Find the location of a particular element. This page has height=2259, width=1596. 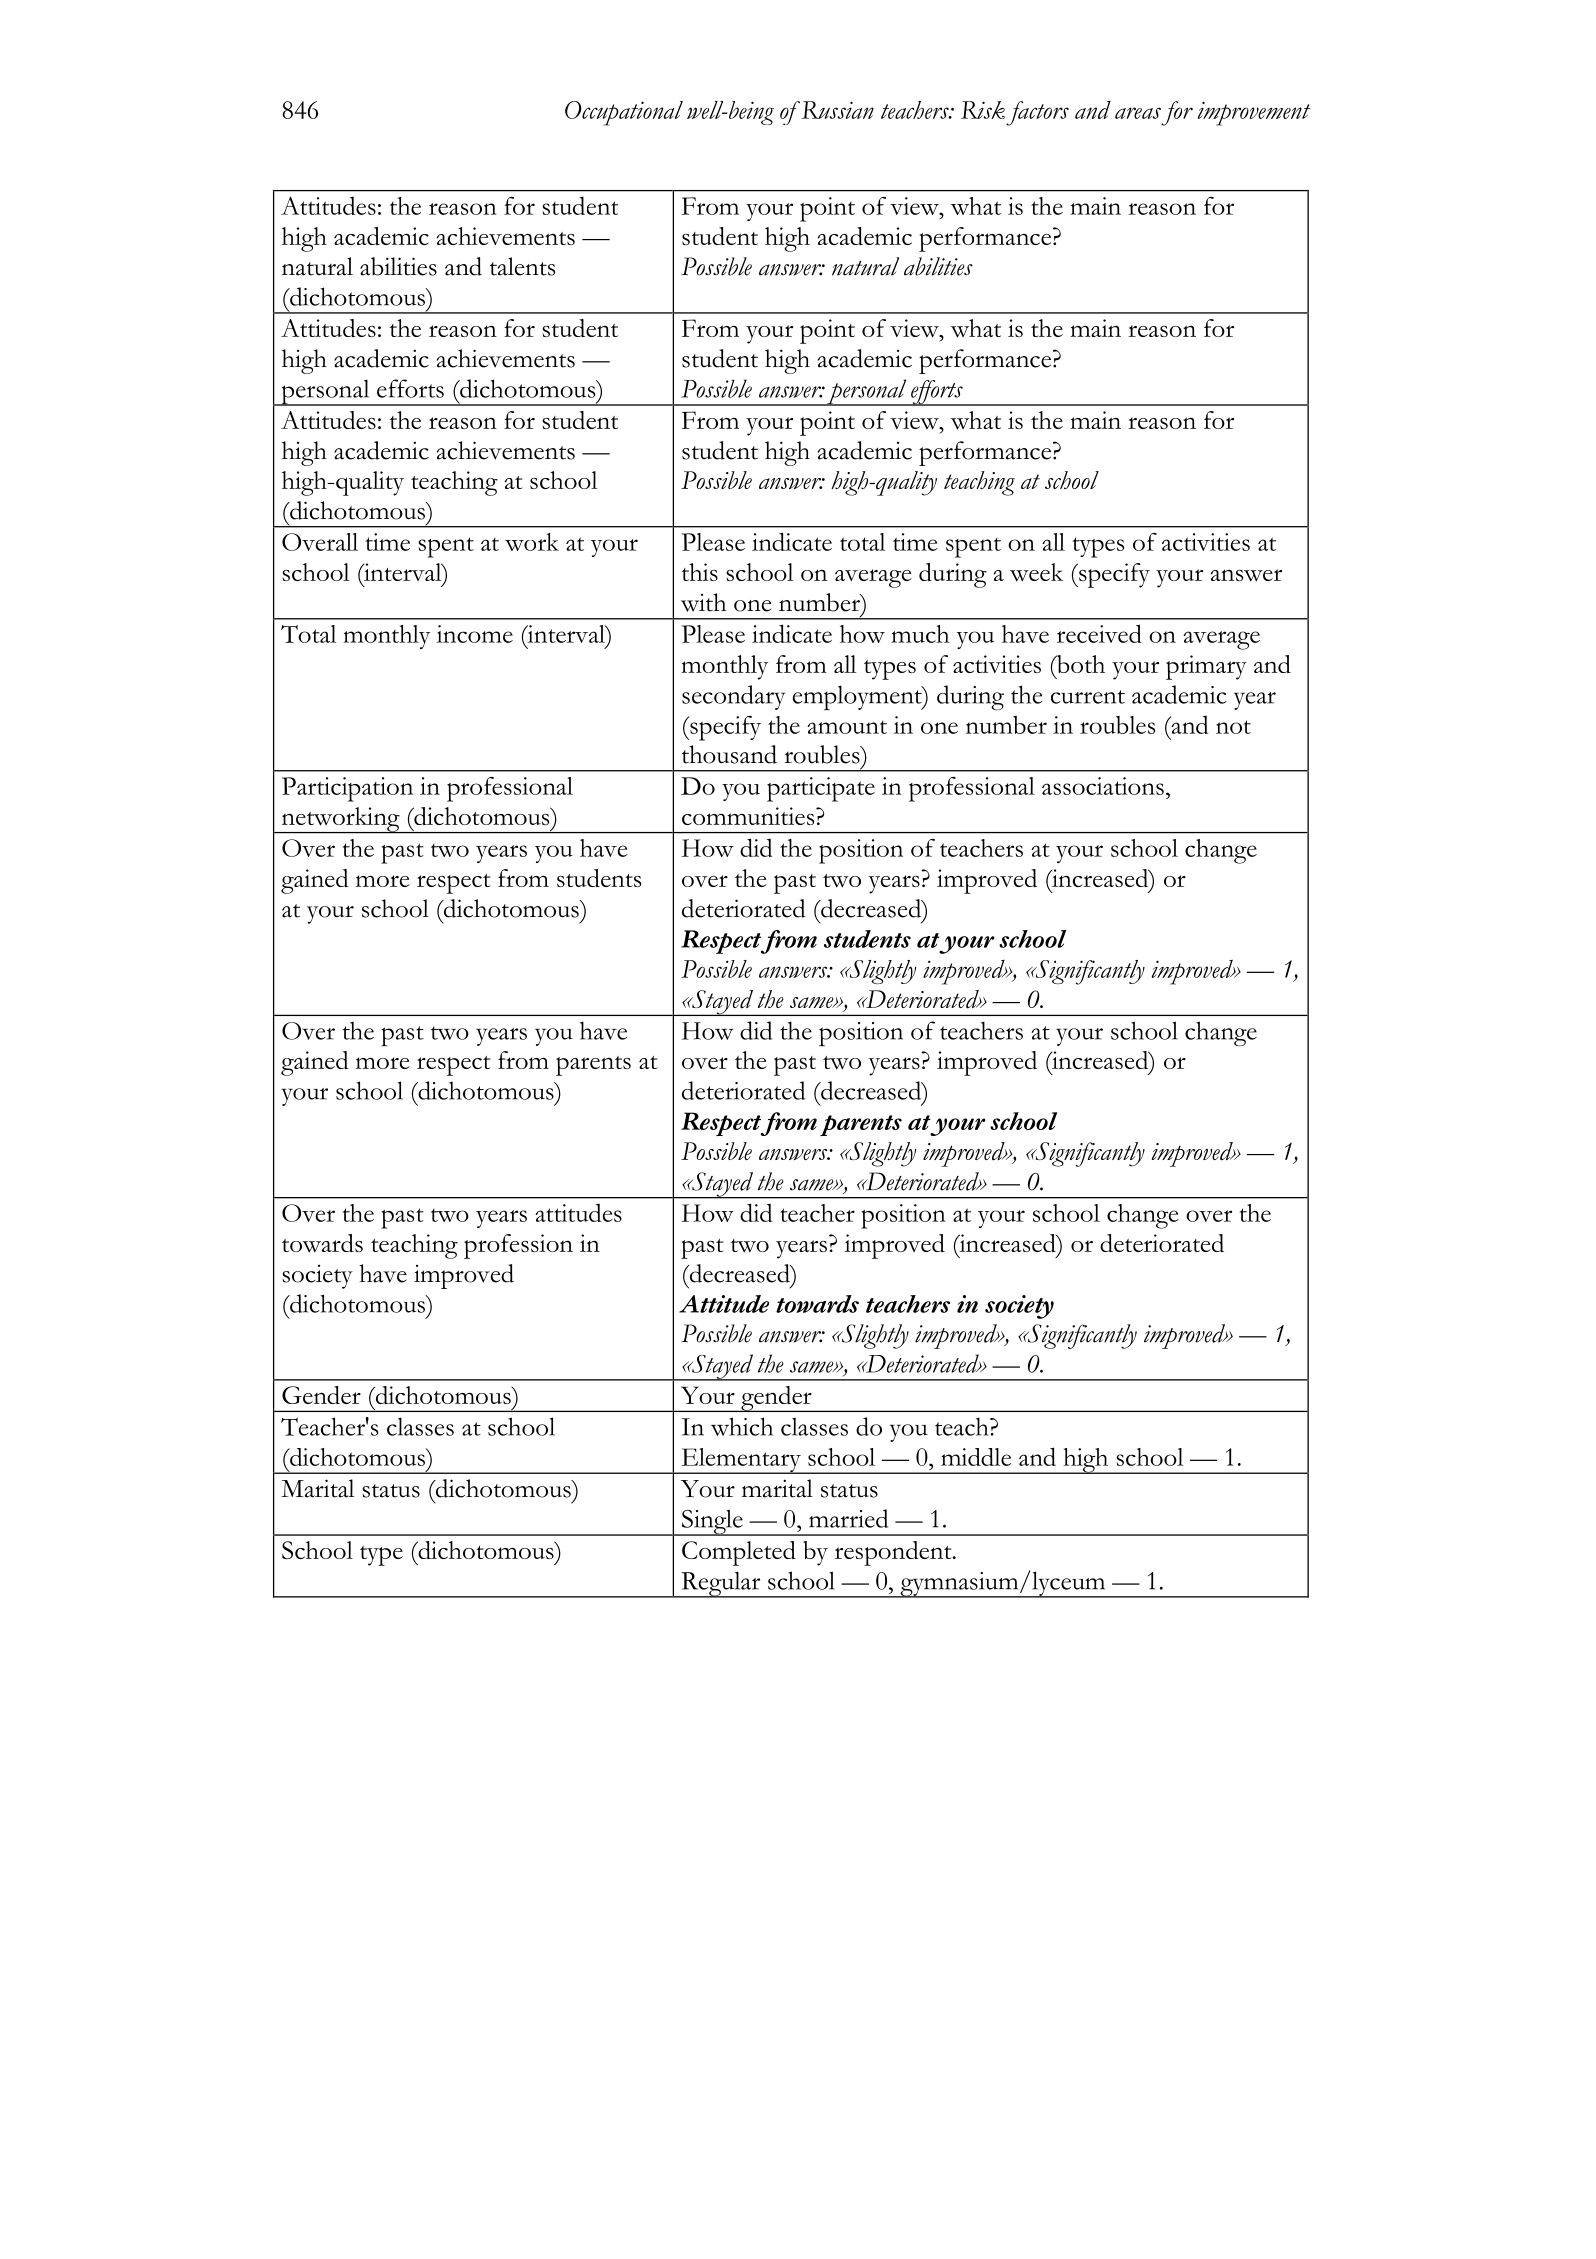

Russian is located at coordinates (836, 110).
